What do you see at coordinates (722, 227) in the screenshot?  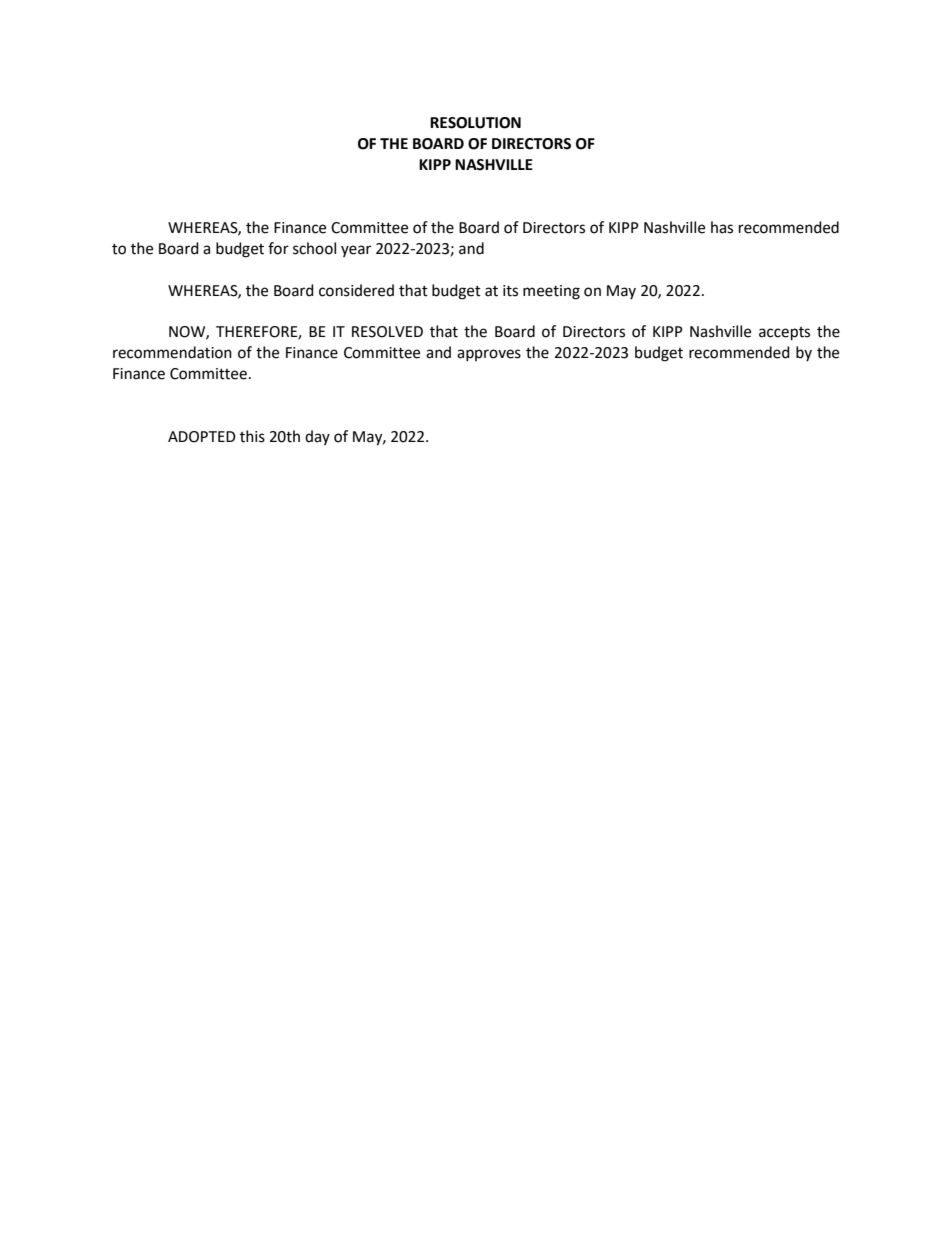 I see `has` at bounding box center [722, 227].
